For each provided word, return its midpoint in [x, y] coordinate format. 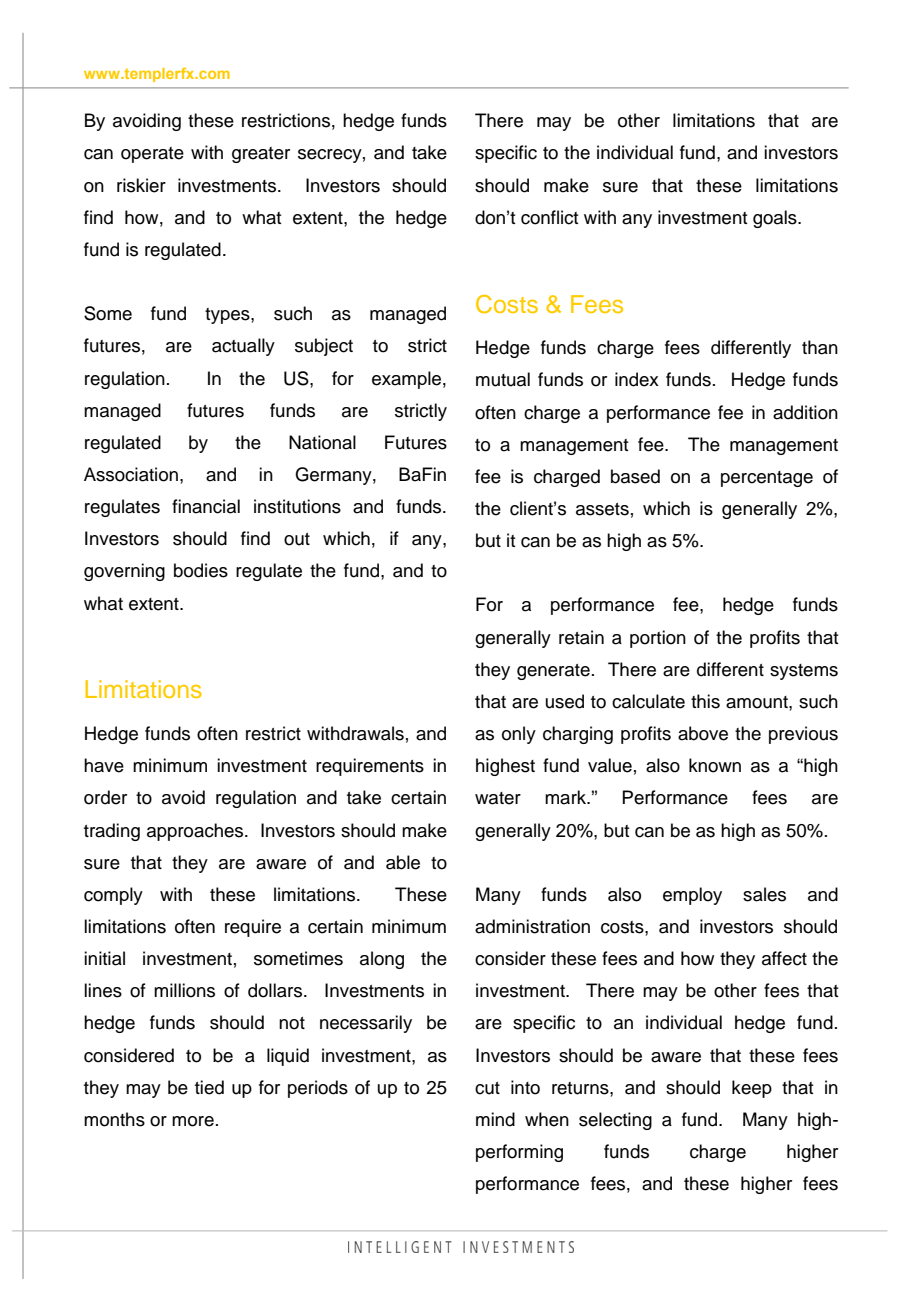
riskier [141, 185]
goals [776, 219]
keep [752, 1089]
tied [209, 1087]
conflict [550, 217]
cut [487, 1088]
